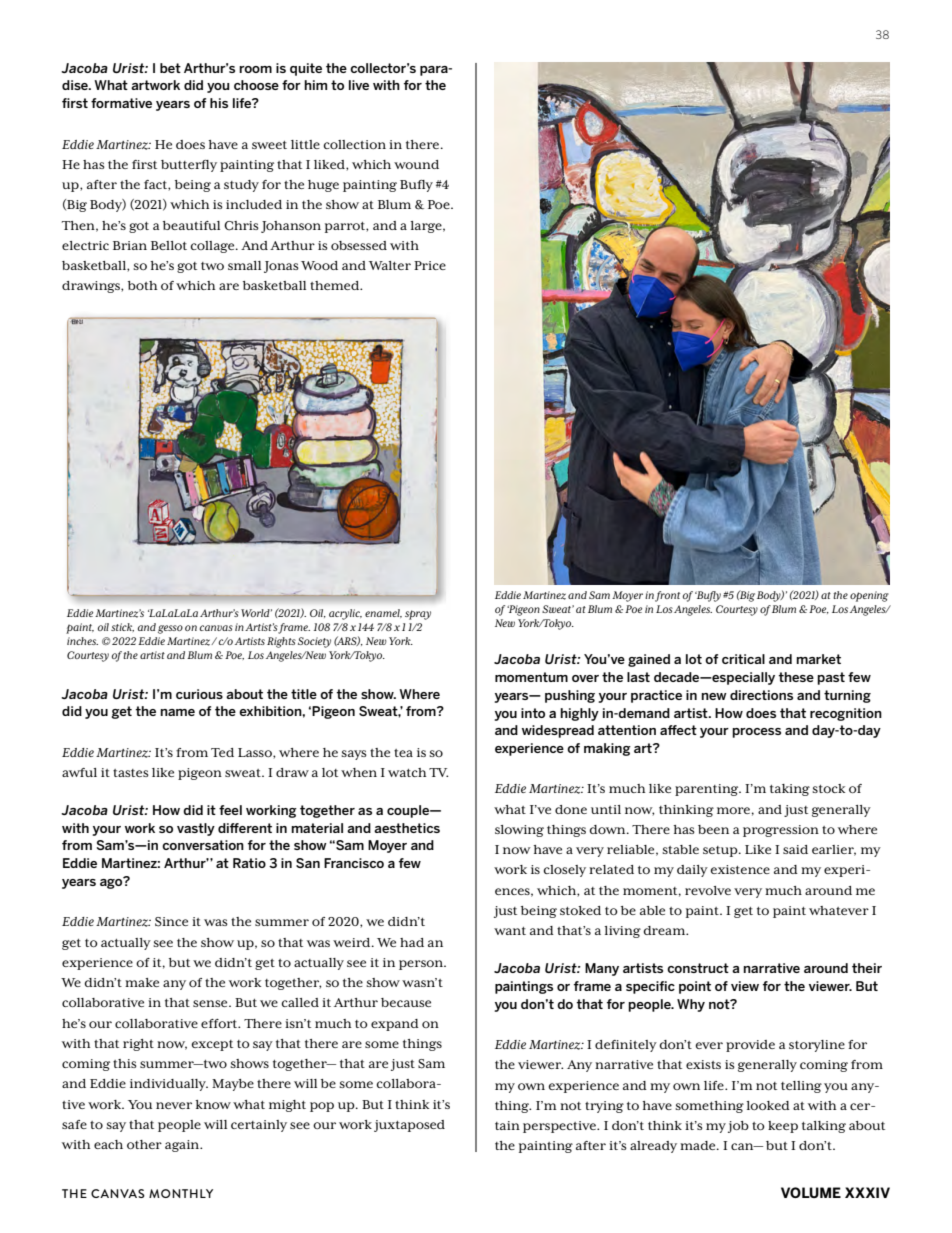 Image resolution: width=952 pixels, height=1233 pixels. Describe the element at coordinates (143, 285) in the screenshot. I see `both` at that location.
